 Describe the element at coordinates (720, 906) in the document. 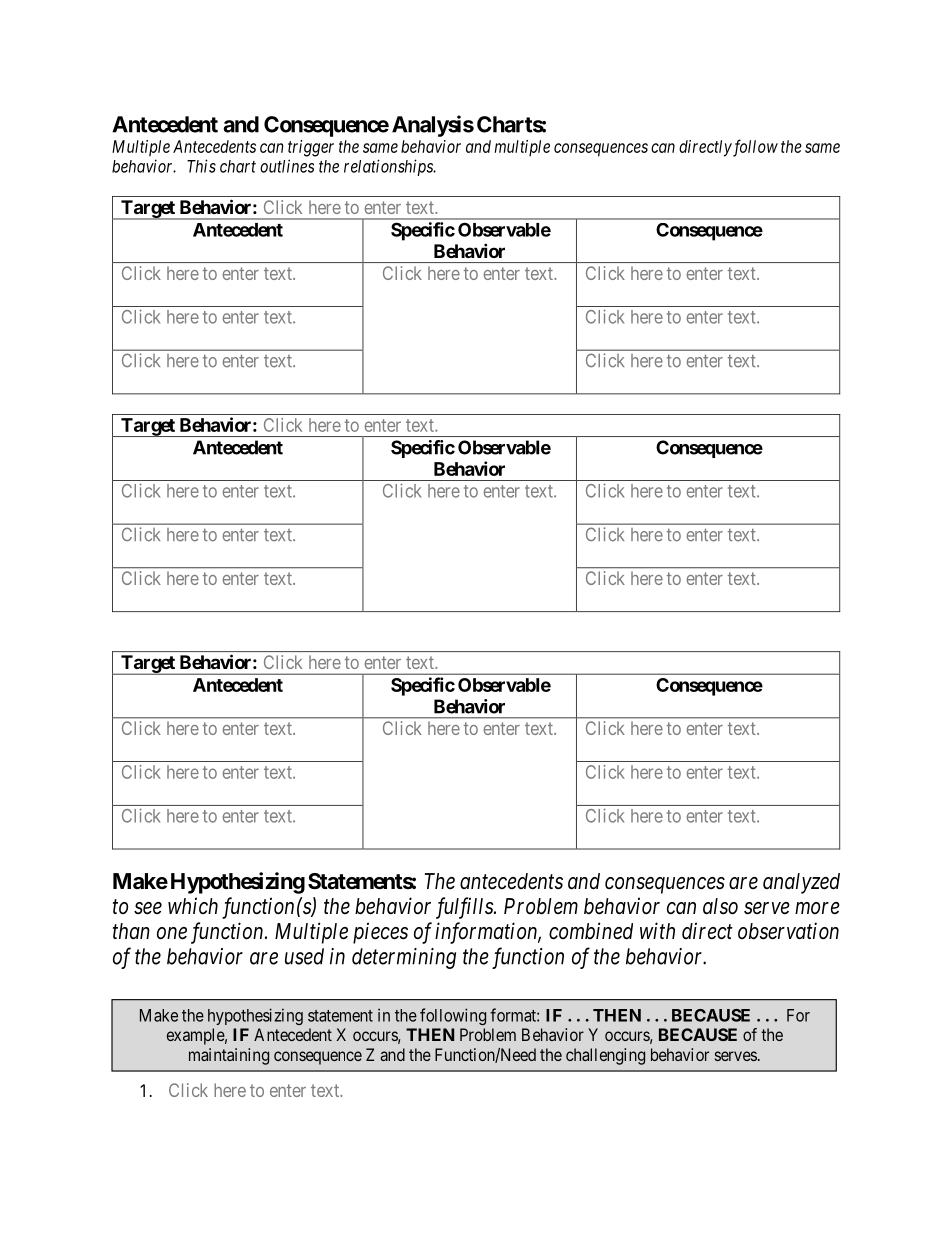

I see `also` at that location.
